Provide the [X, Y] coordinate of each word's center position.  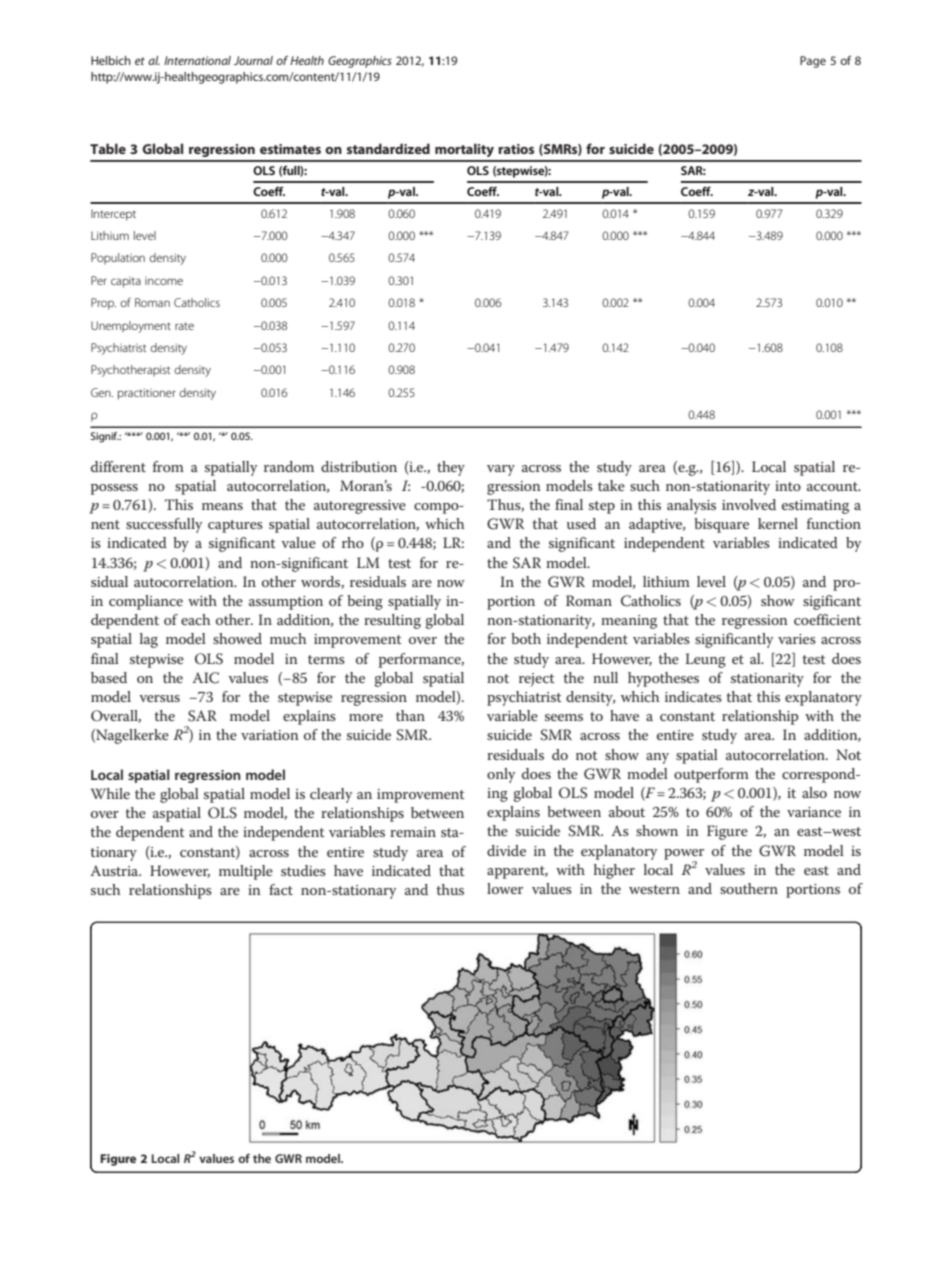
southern [749, 888]
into [788, 486]
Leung [705, 660]
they [451, 468]
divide [506, 850]
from [168, 466]
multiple [246, 872]
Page [813, 62]
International [197, 60]
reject [537, 680]
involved [749, 504]
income [164, 281]
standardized [388, 148]
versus [159, 698]
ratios [516, 149]
